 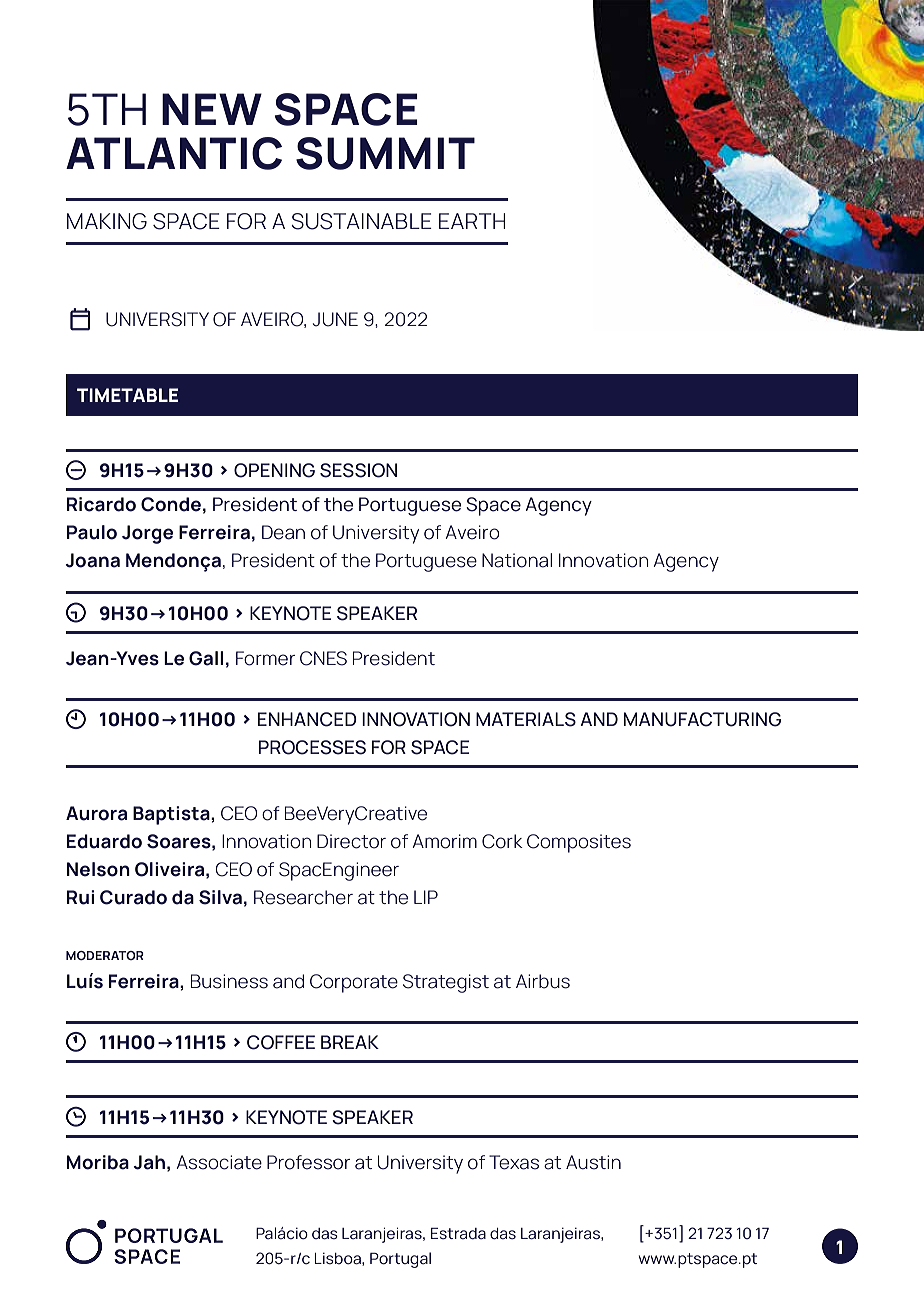 What do you see at coordinates (174, 153) in the page?
I see `ATLANTIC` at bounding box center [174, 153].
